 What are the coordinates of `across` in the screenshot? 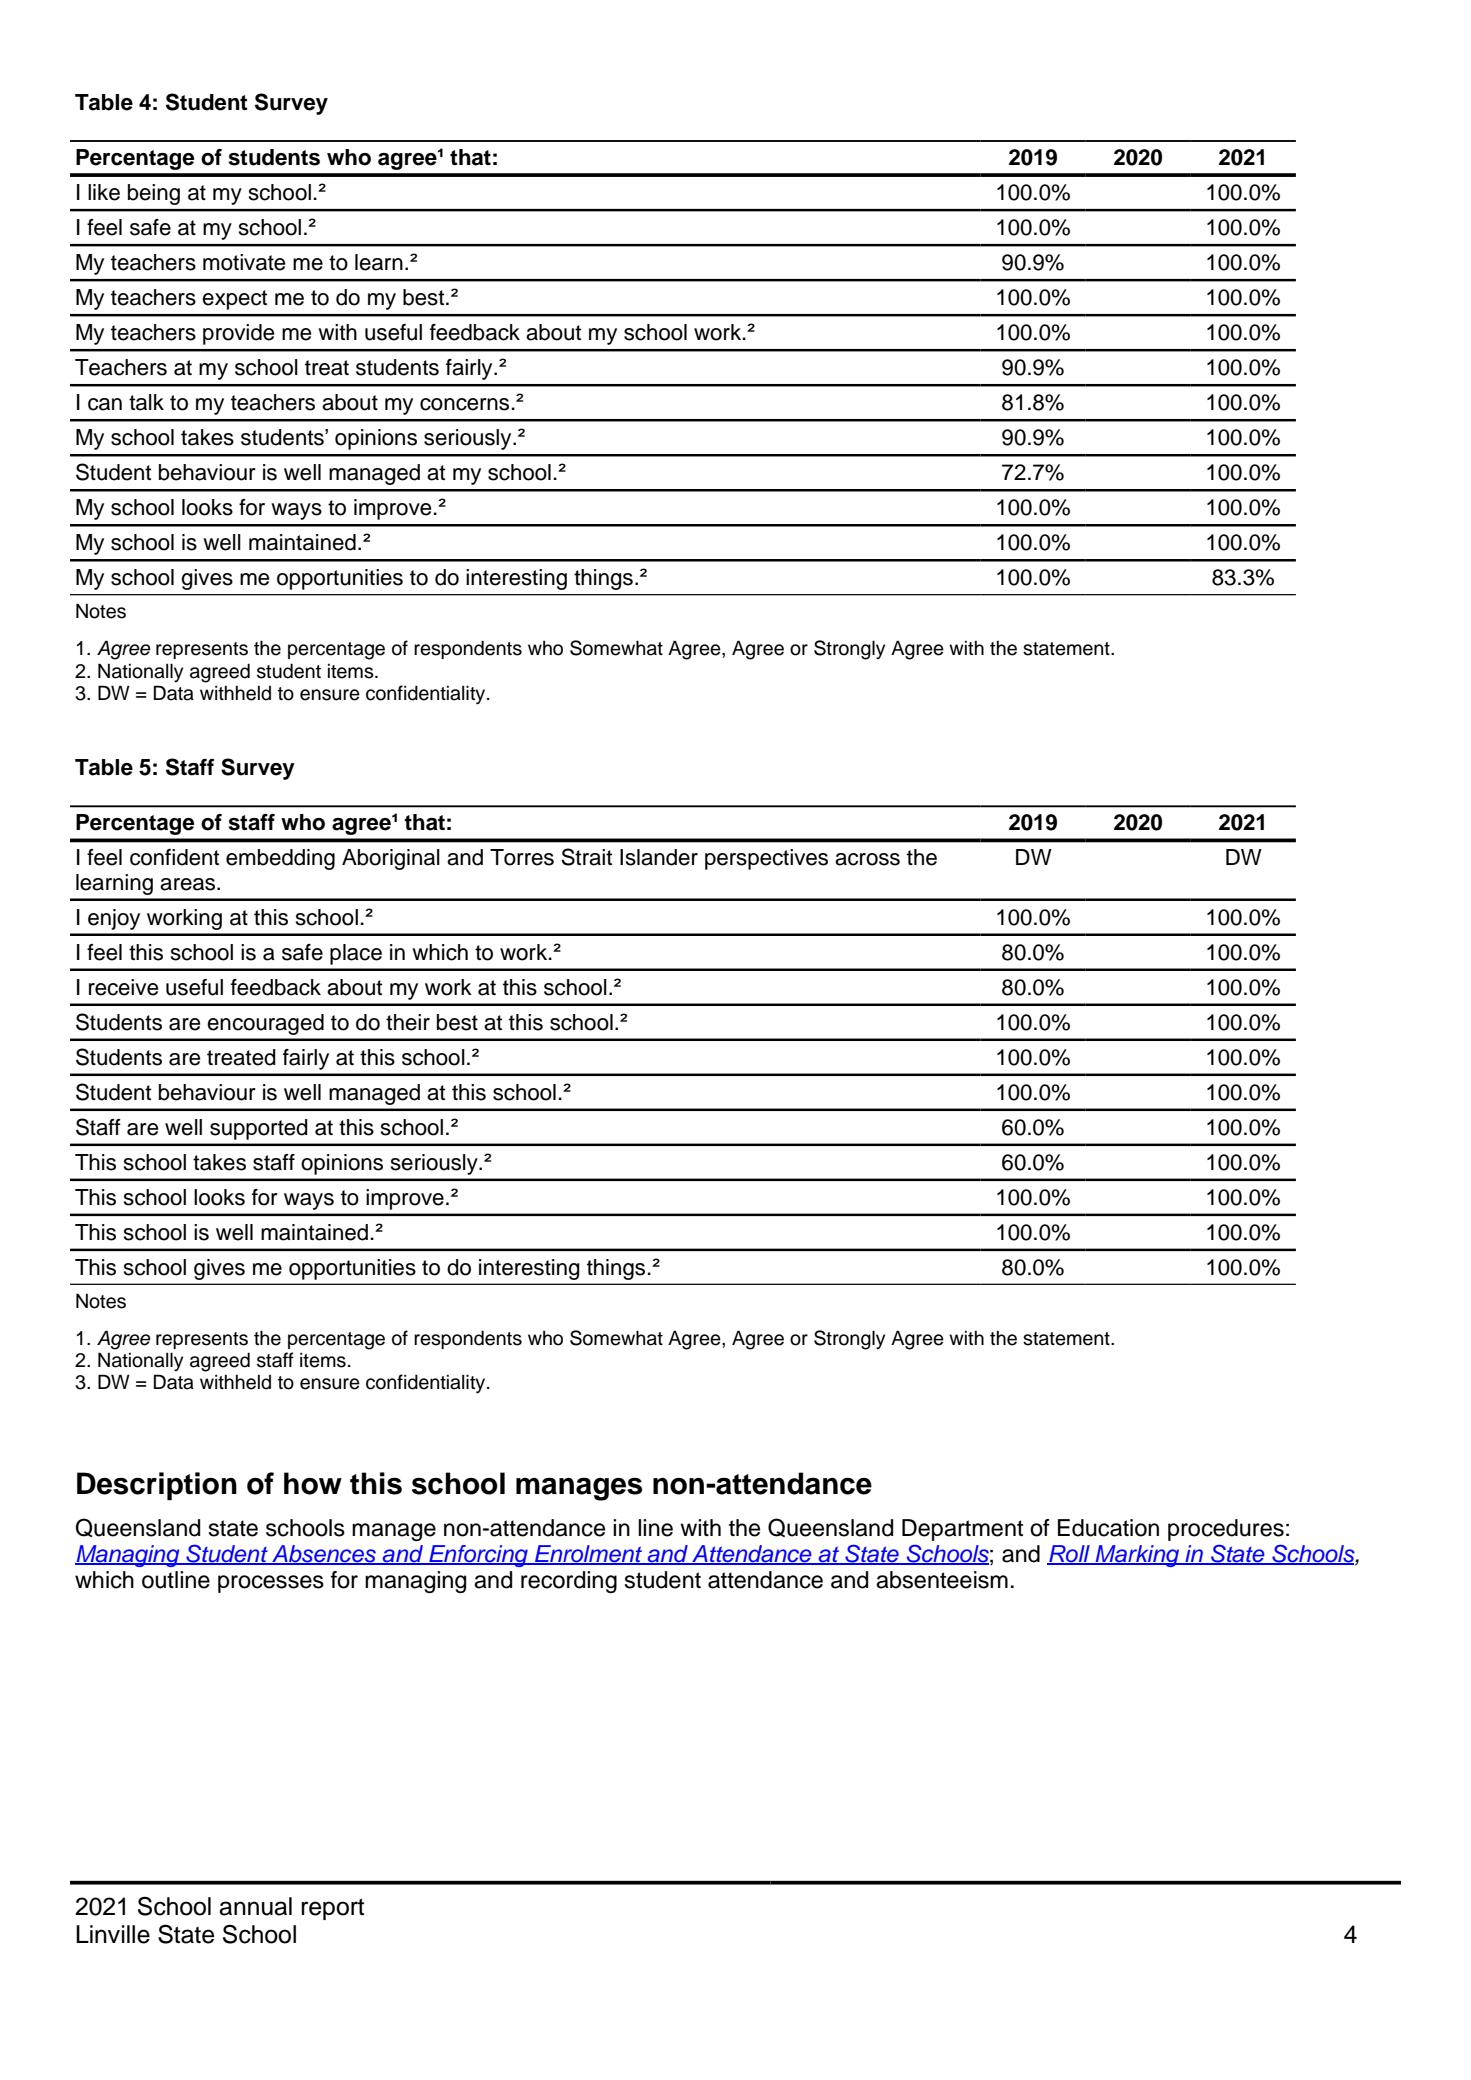 It's located at (867, 859).
